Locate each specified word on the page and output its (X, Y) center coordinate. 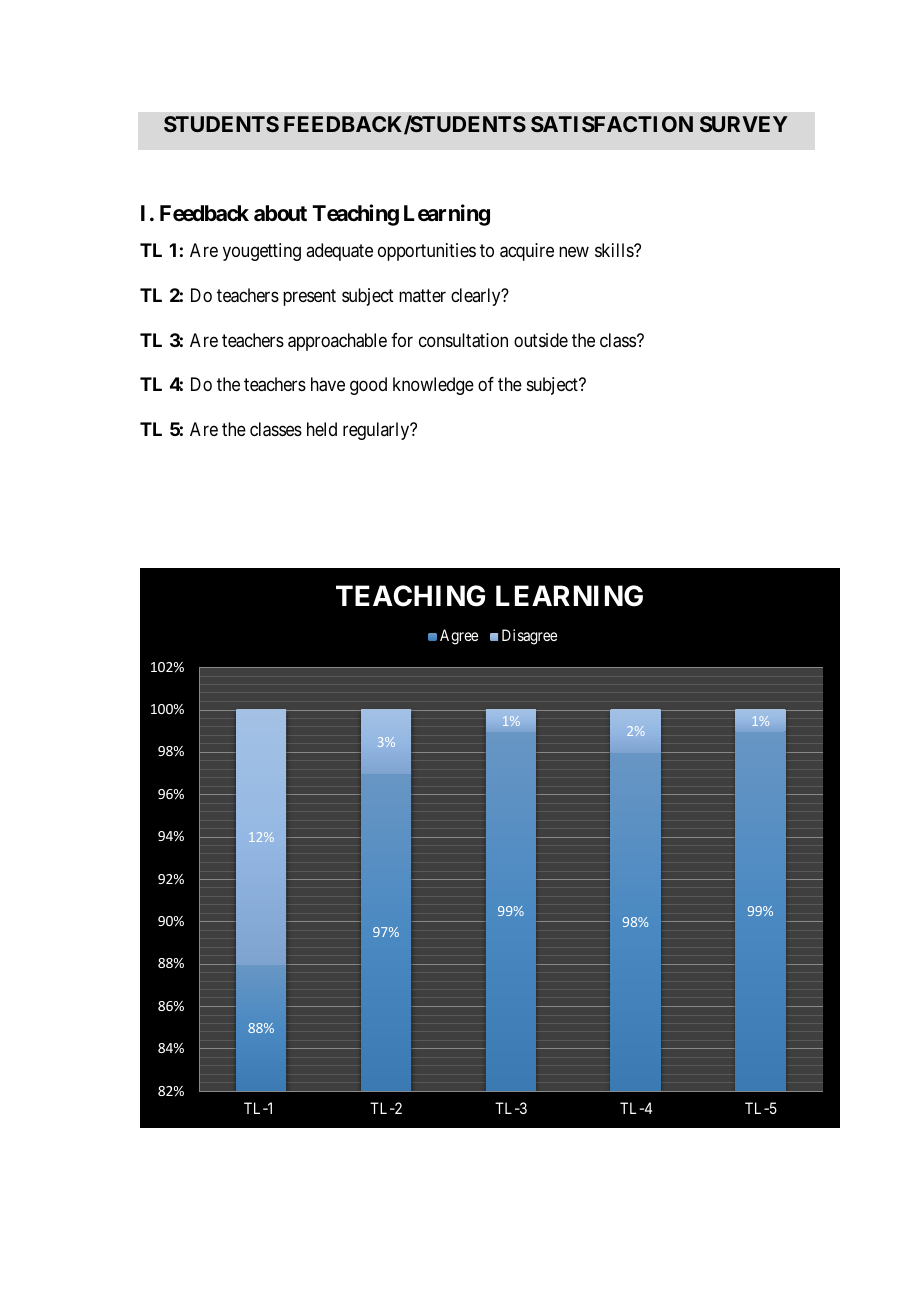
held (322, 429)
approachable (337, 342)
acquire (527, 252)
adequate (339, 252)
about (280, 213)
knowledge (433, 386)
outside (541, 340)
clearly (477, 297)
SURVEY (744, 124)
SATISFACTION (612, 124)
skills (615, 250)
